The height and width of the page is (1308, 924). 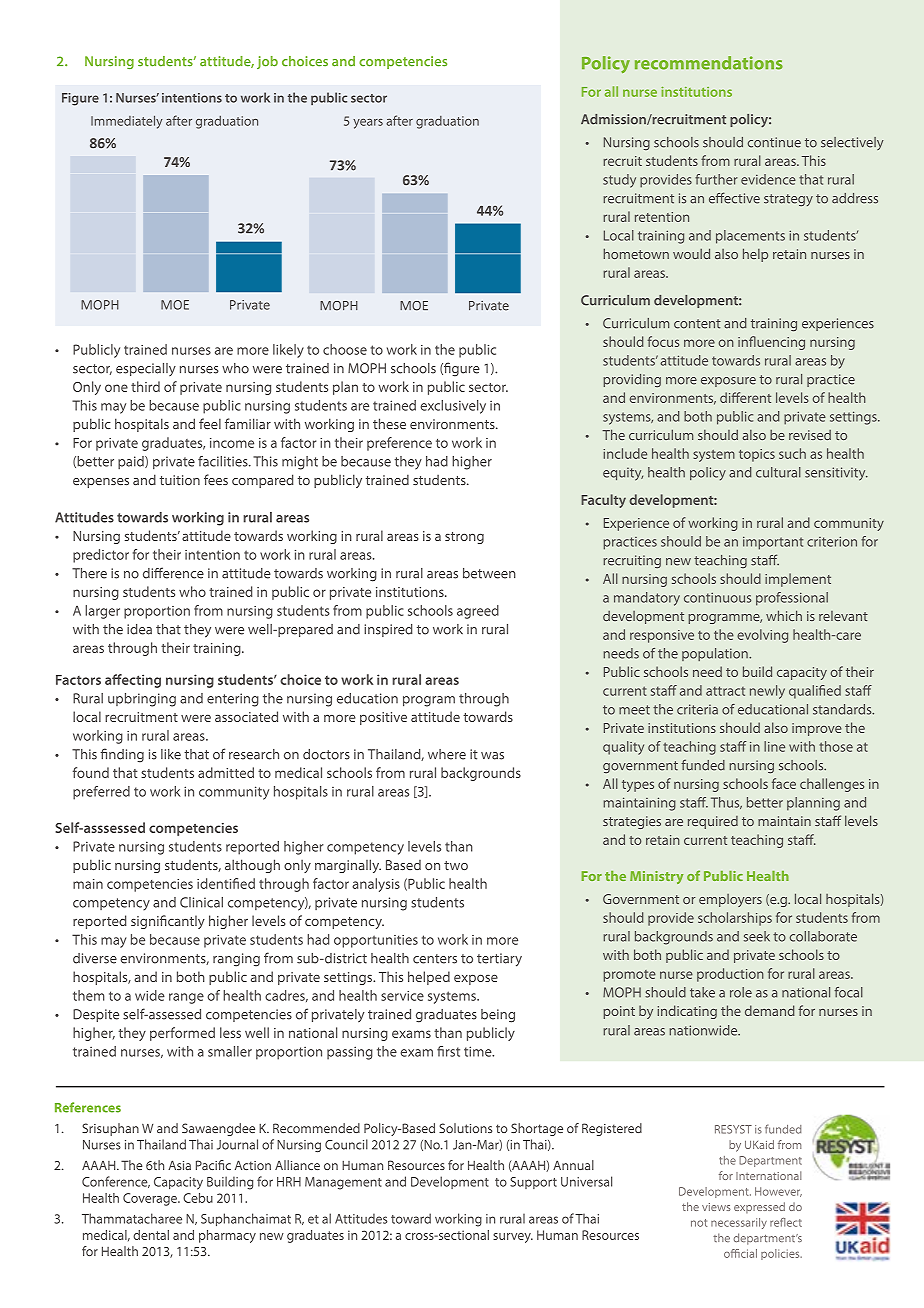 What do you see at coordinates (151, 1235) in the page?
I see `dental` at bounding box center [151, 1235].
